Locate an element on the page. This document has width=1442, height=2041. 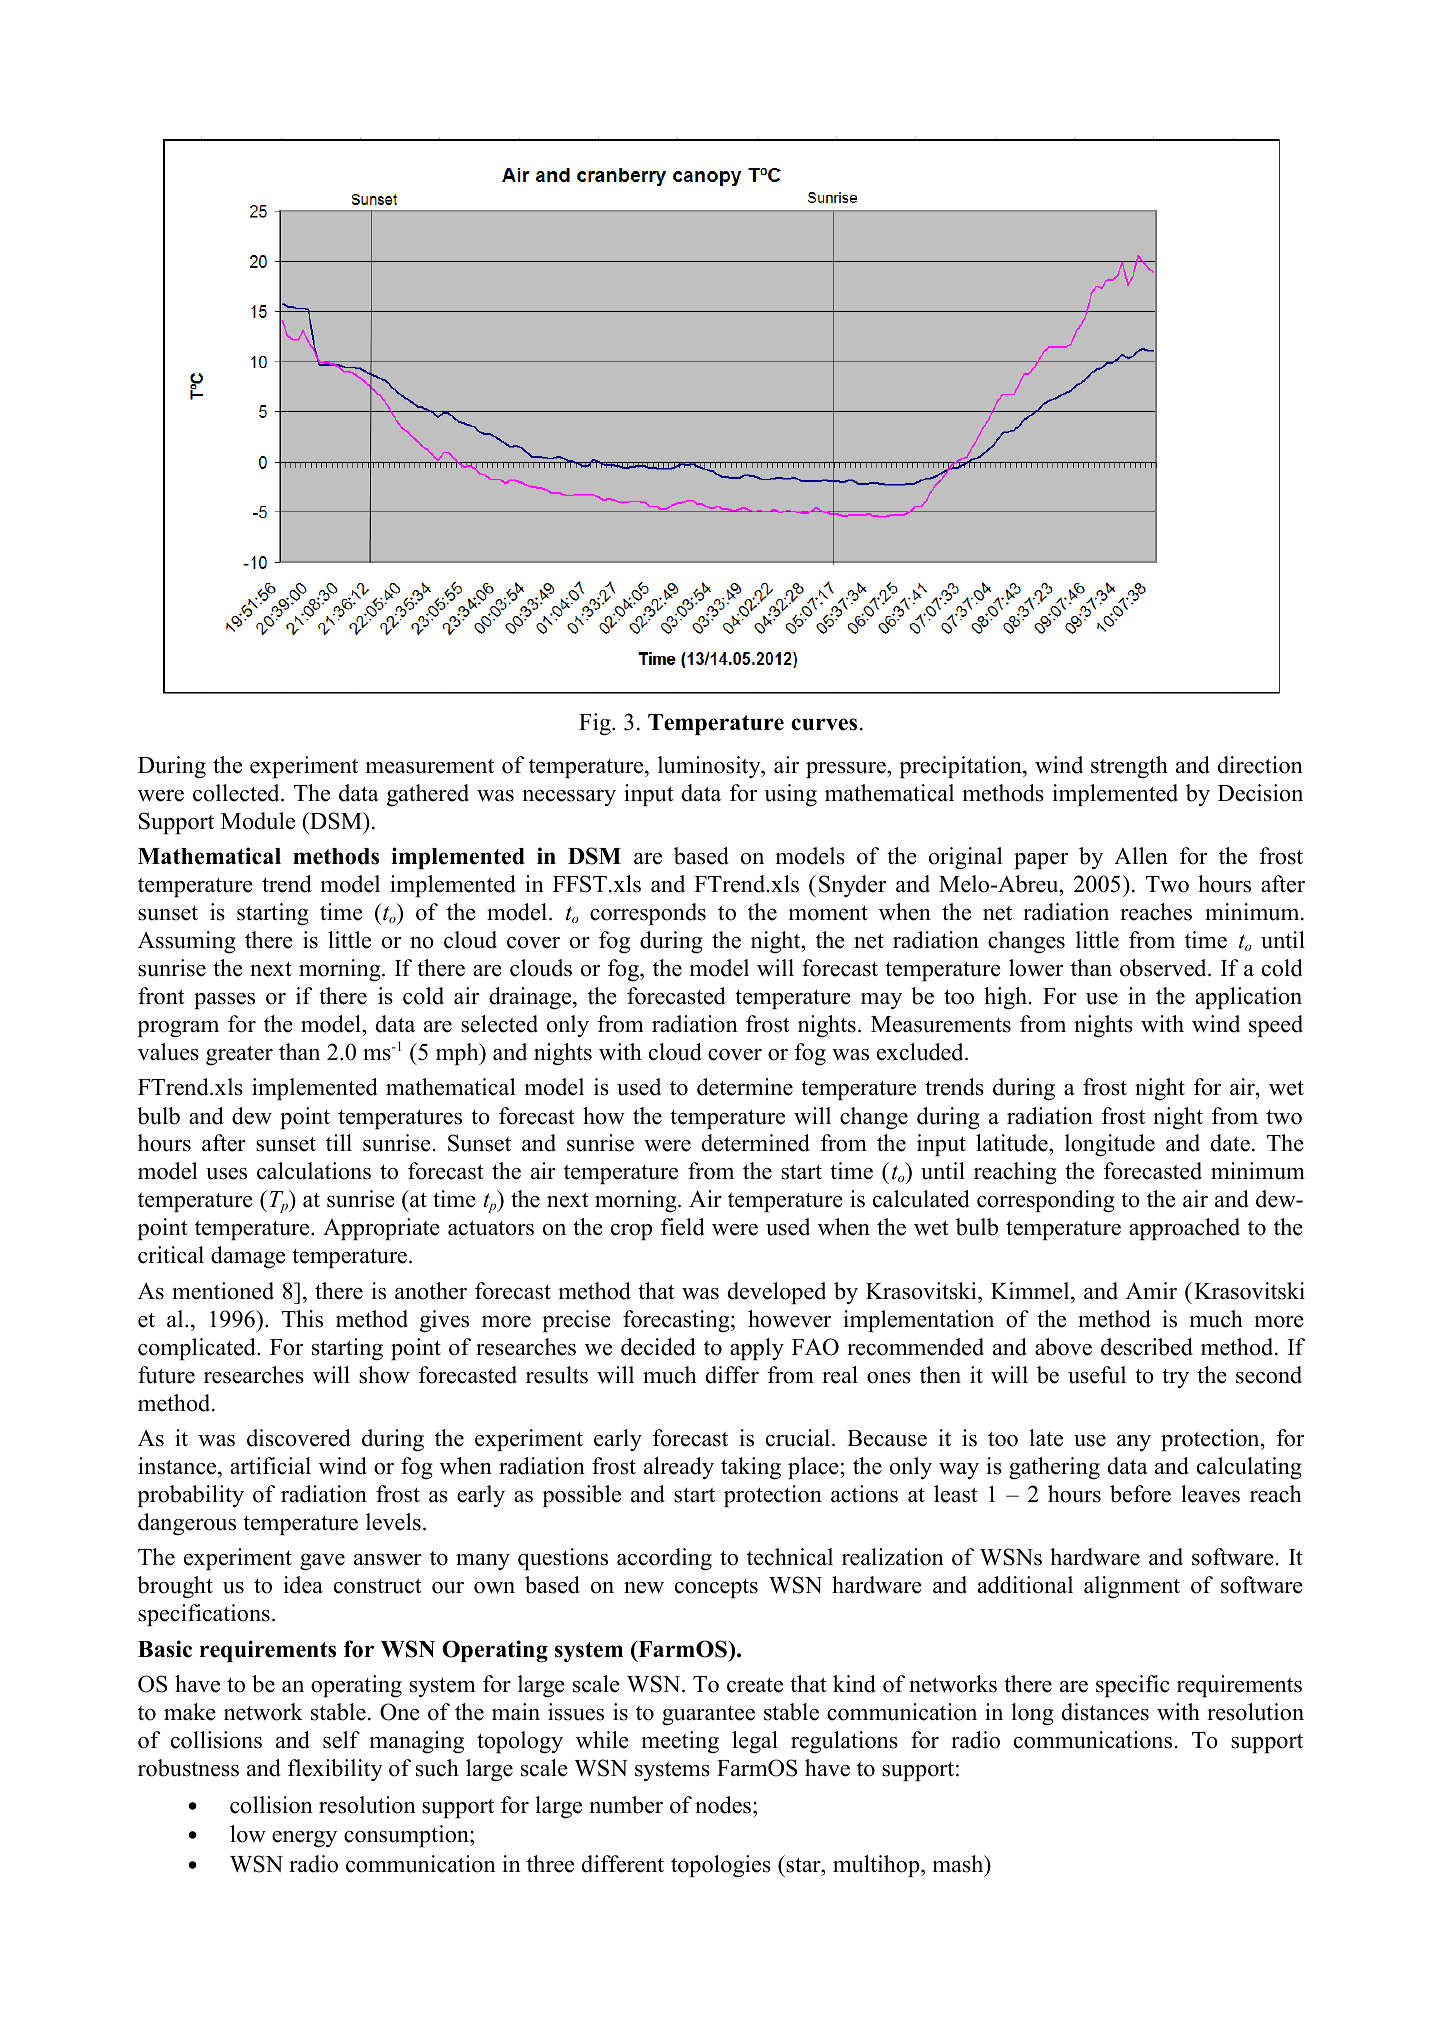
energy is located at coordinates (304, 1839).
